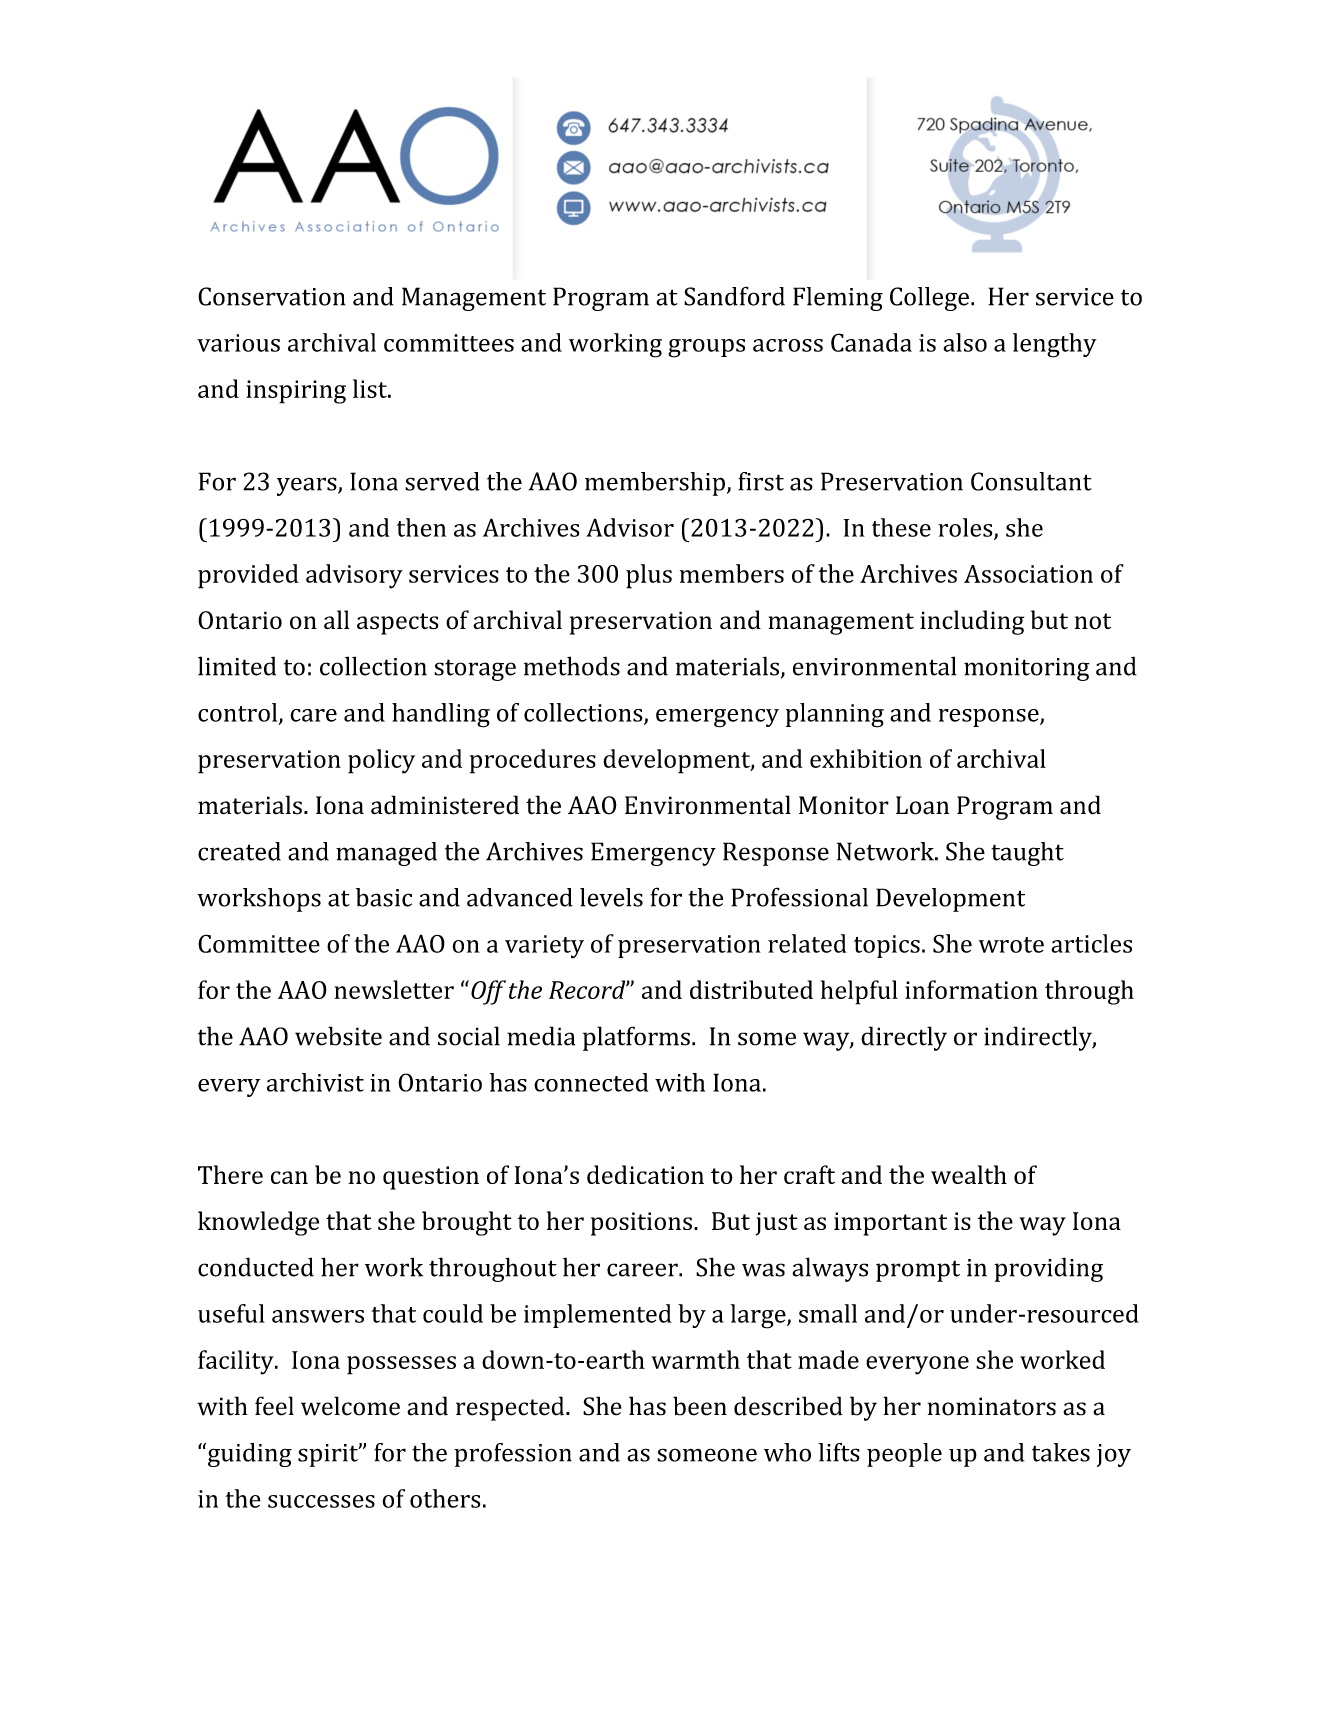  What do you see at coordinates (258, 1223) in the screenshot?
I see `knowledge` at bounding box center [258, 1223].
